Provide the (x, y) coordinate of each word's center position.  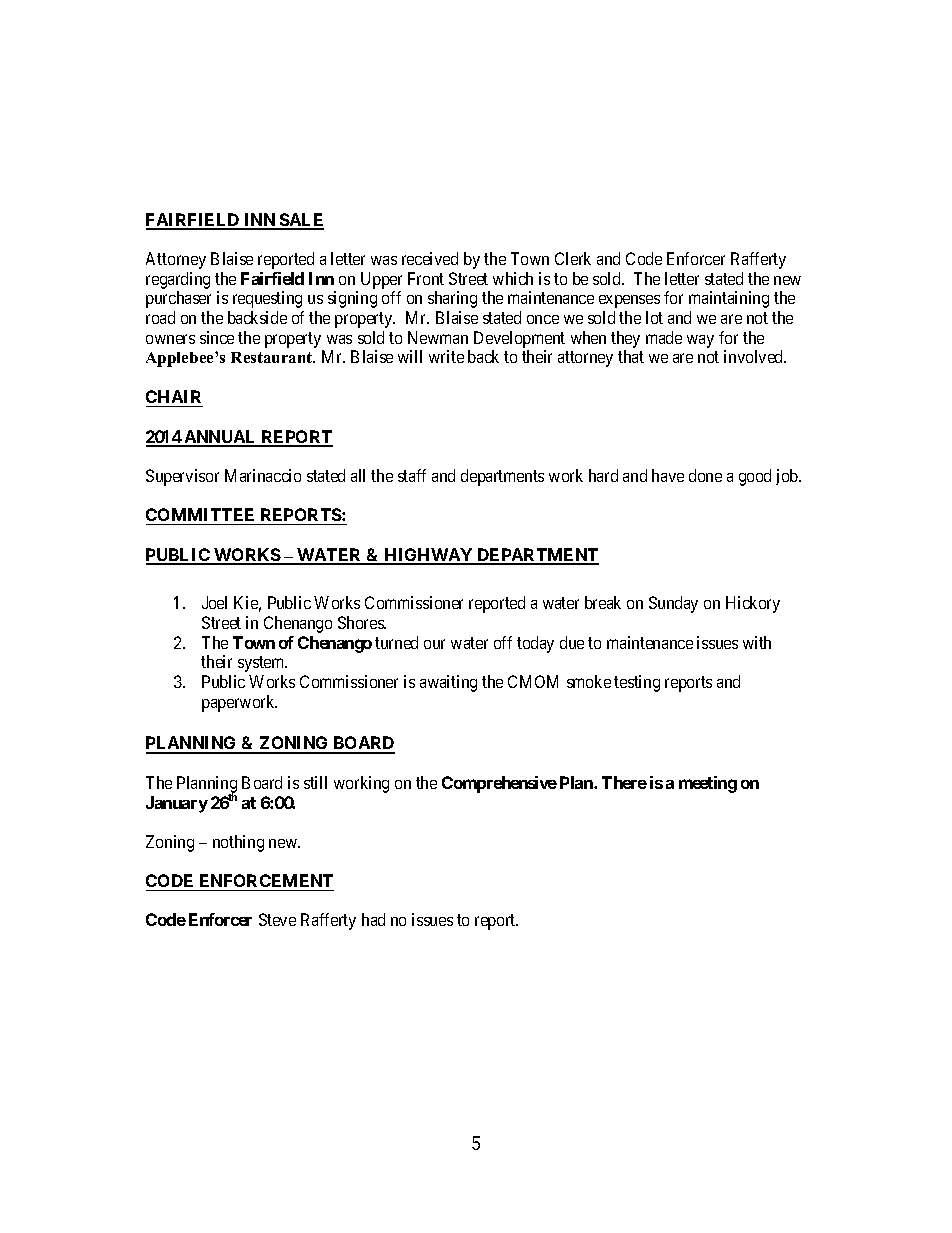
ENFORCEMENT (265, 882)
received (430, 258)
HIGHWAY (429, 556)
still (315, 782)
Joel (214, 602)
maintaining (729, 299)
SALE (301, 221)
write (446, 356)
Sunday (673, 604)
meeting (708, 784)
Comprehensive (499, 784)
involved (755, 356)
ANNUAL (220, 438)
